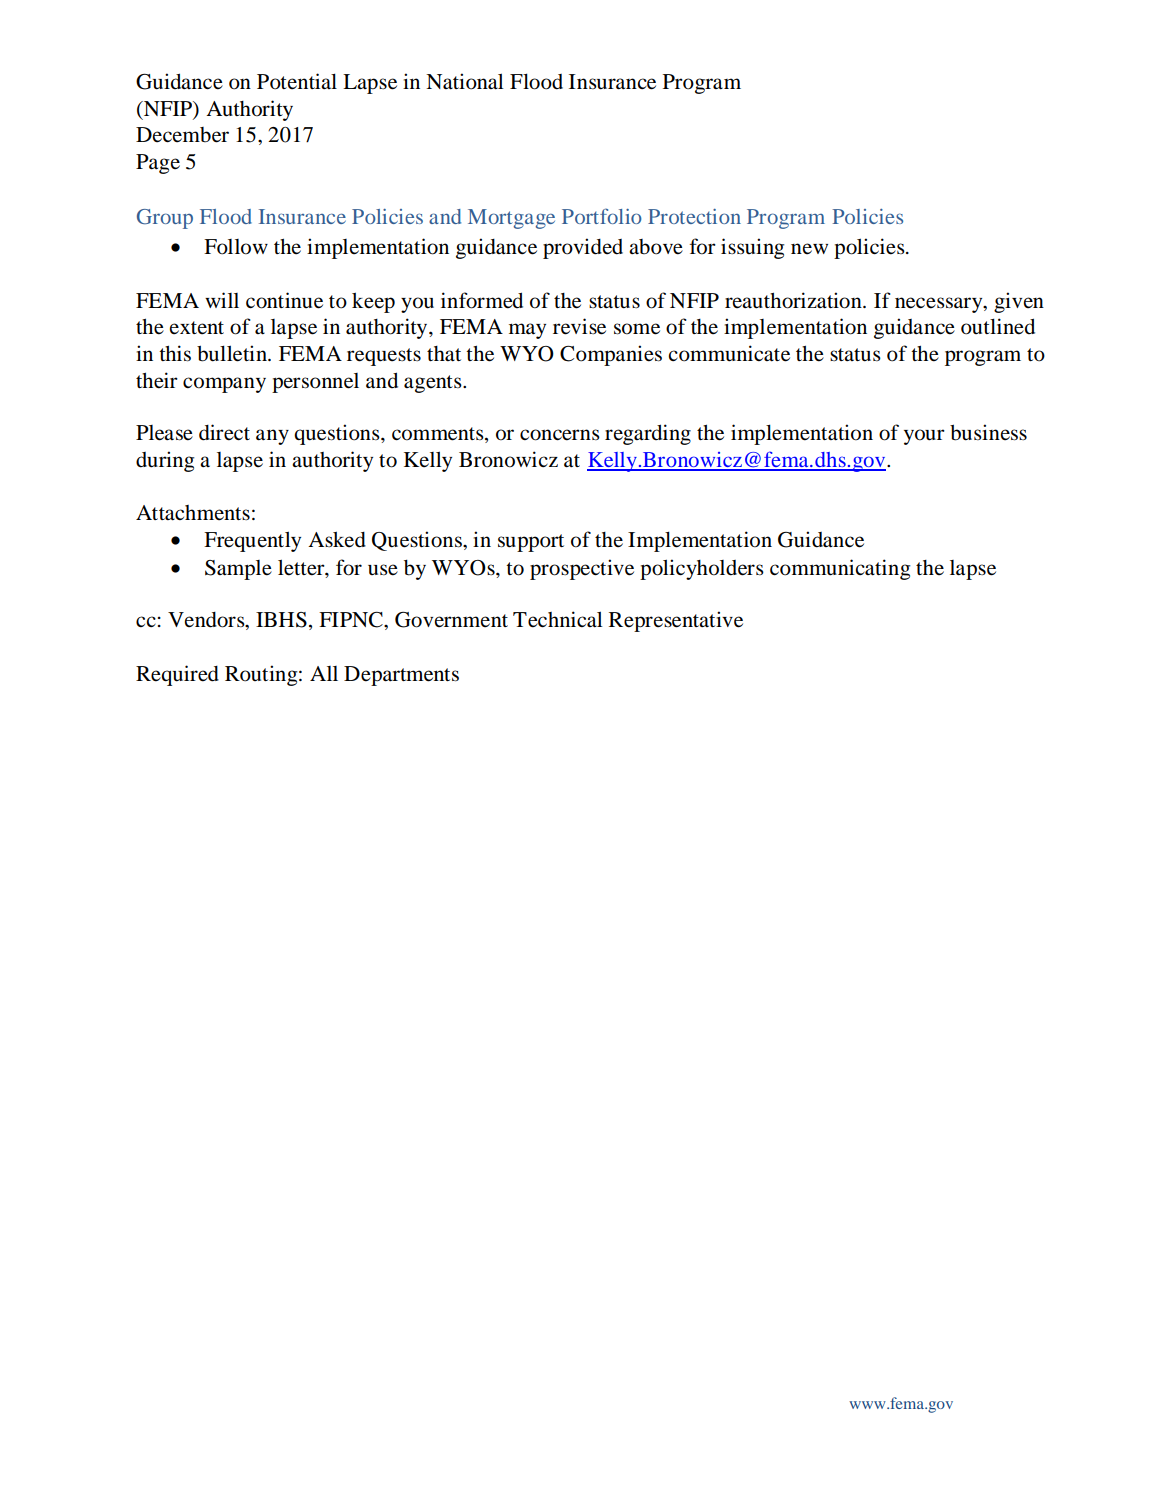 Image resolution: width=1158 pixels, height=1498 pixels. What do you see at coordinates (924, 437) in the screenshot?
I see `your` at bounding box center [924, 437].
